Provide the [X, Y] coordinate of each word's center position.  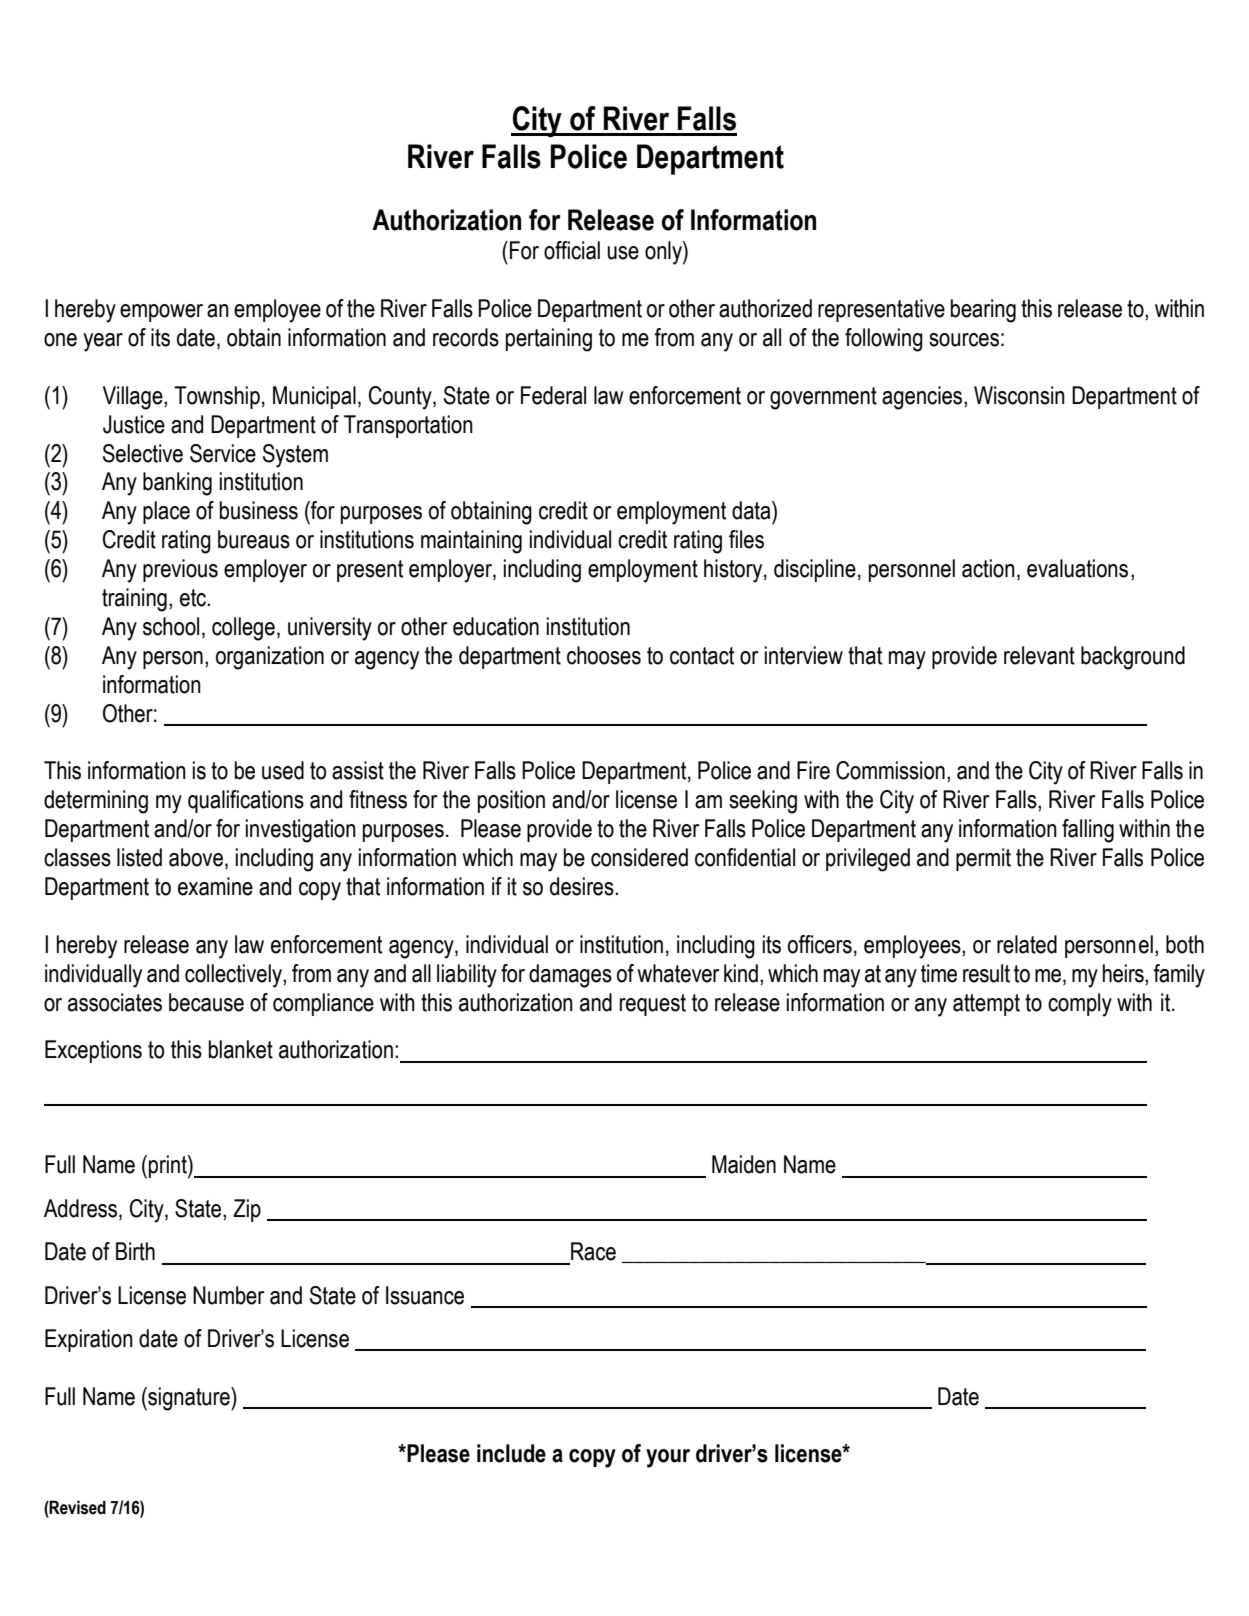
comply [1080, 1005]
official [572, 250]
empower [161, 313]
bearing [983, 311]
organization [270, 658]
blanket [241, 1049]
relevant [1039, 655]
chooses [604, 655]
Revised [77, 1507]
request [653, 1005]
